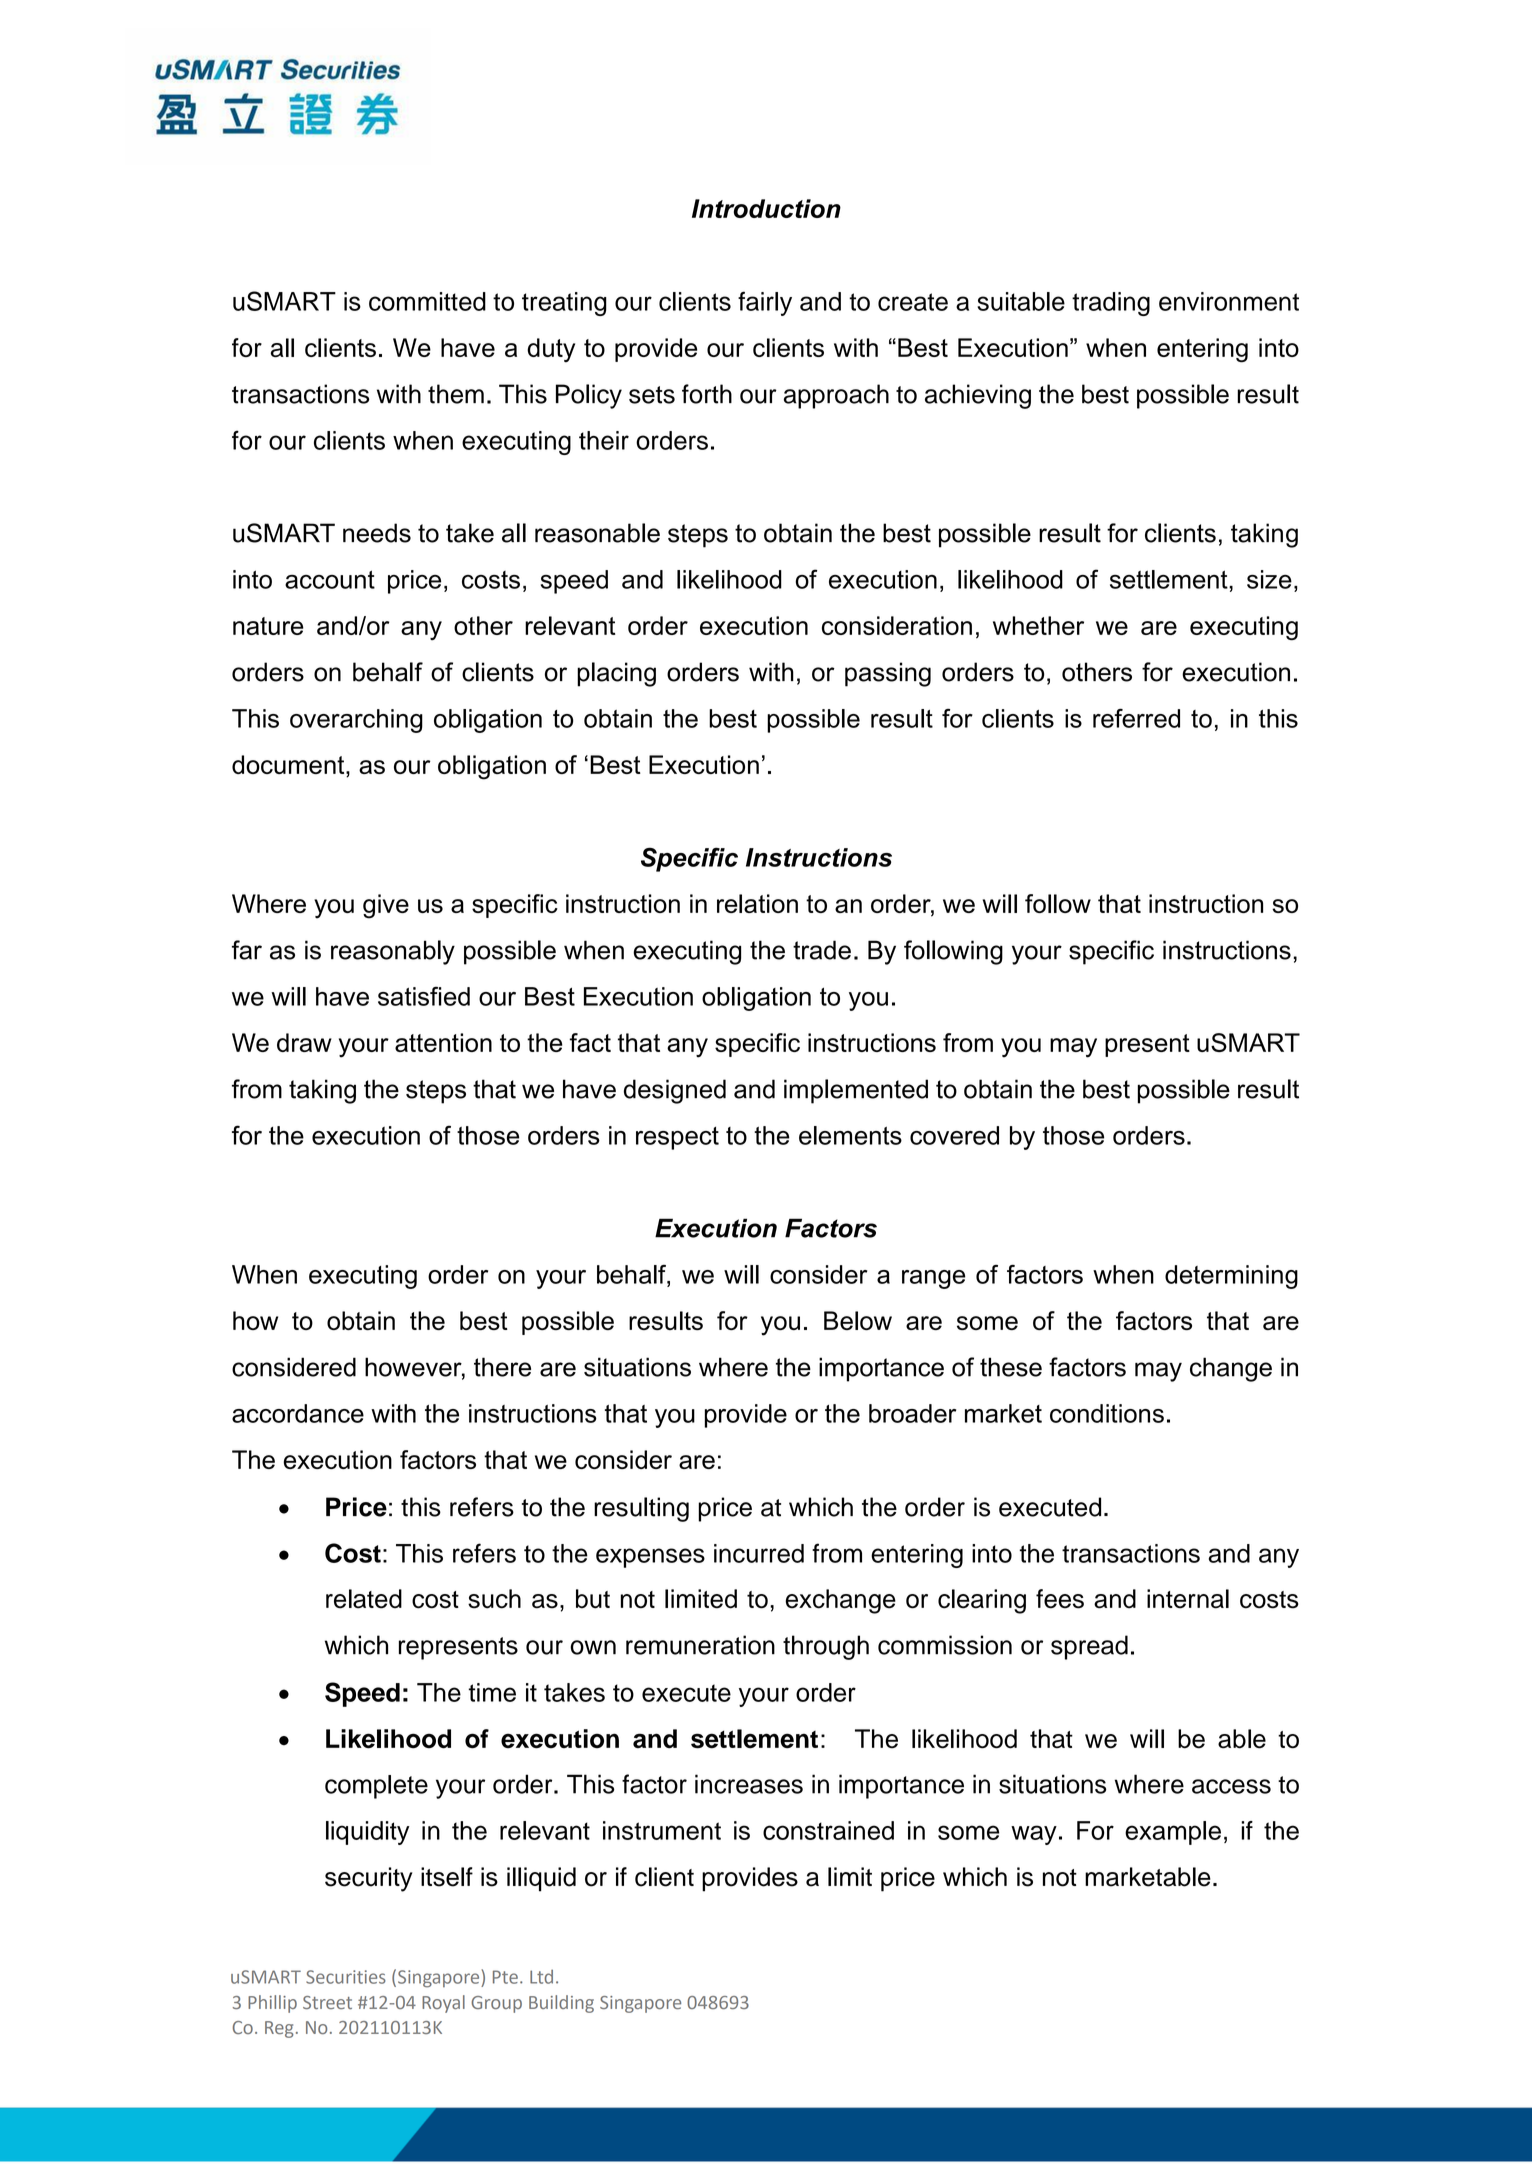 The width and height of the page is (1532, 2167). What do you see at coordinates (427, 301) in the page?
I see `committed` at bounding box center [427, 301].
